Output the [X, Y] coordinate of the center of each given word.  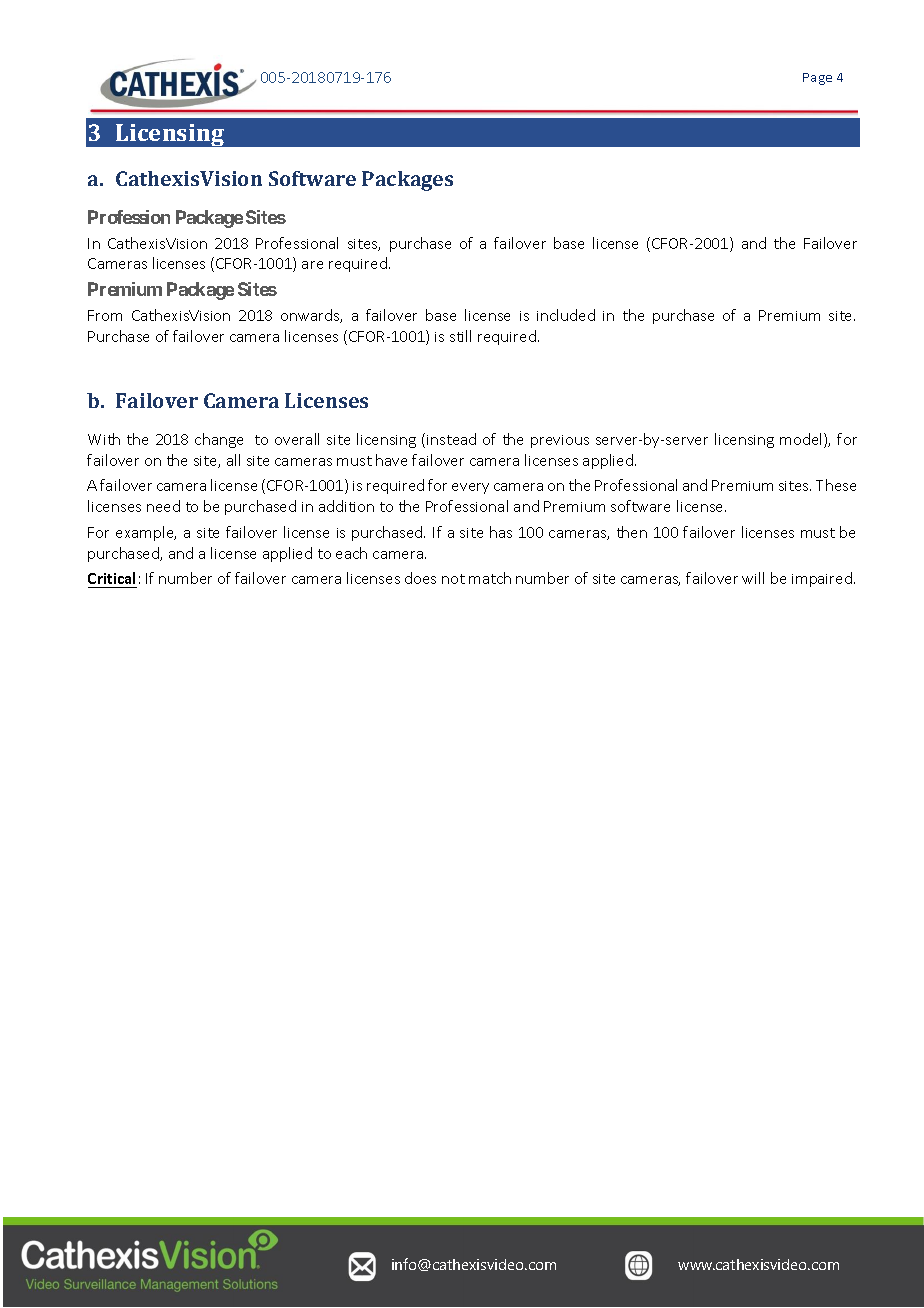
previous [560, 441]
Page [817, 79]
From [105, 315]
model [802, 440]
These [836, 485]
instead [451, 439]
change [219, 440]
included [566, 315]
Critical [111, 578]
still [460, 336]
